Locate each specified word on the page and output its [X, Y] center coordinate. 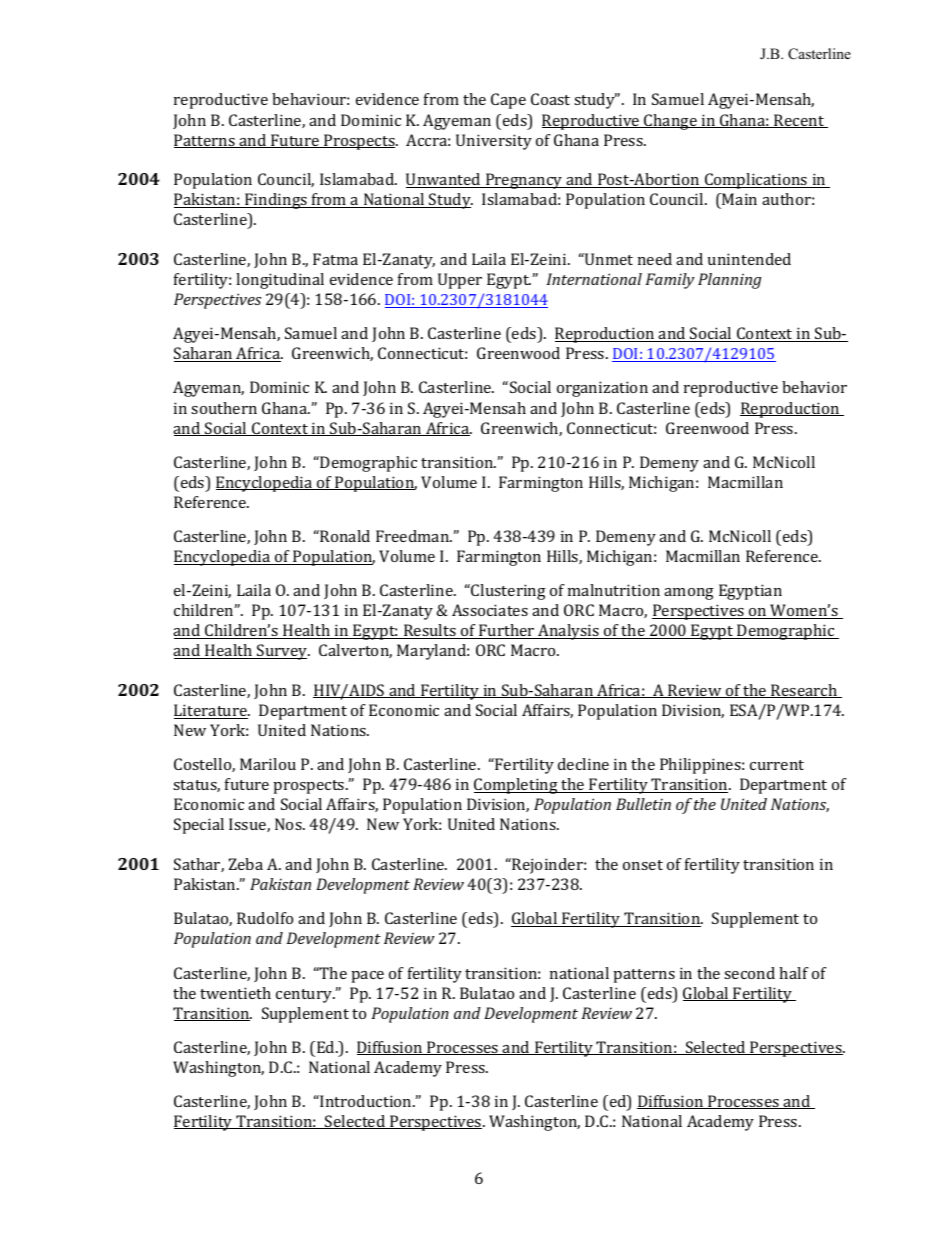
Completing [517, 786]
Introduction [366, 1101]
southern [224, 408]
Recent [799, 121]
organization [602, 389]
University [494, 142]
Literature [212, 711]
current [777, 765]
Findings [276, 201]
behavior [814, 387]
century [305, 996]
